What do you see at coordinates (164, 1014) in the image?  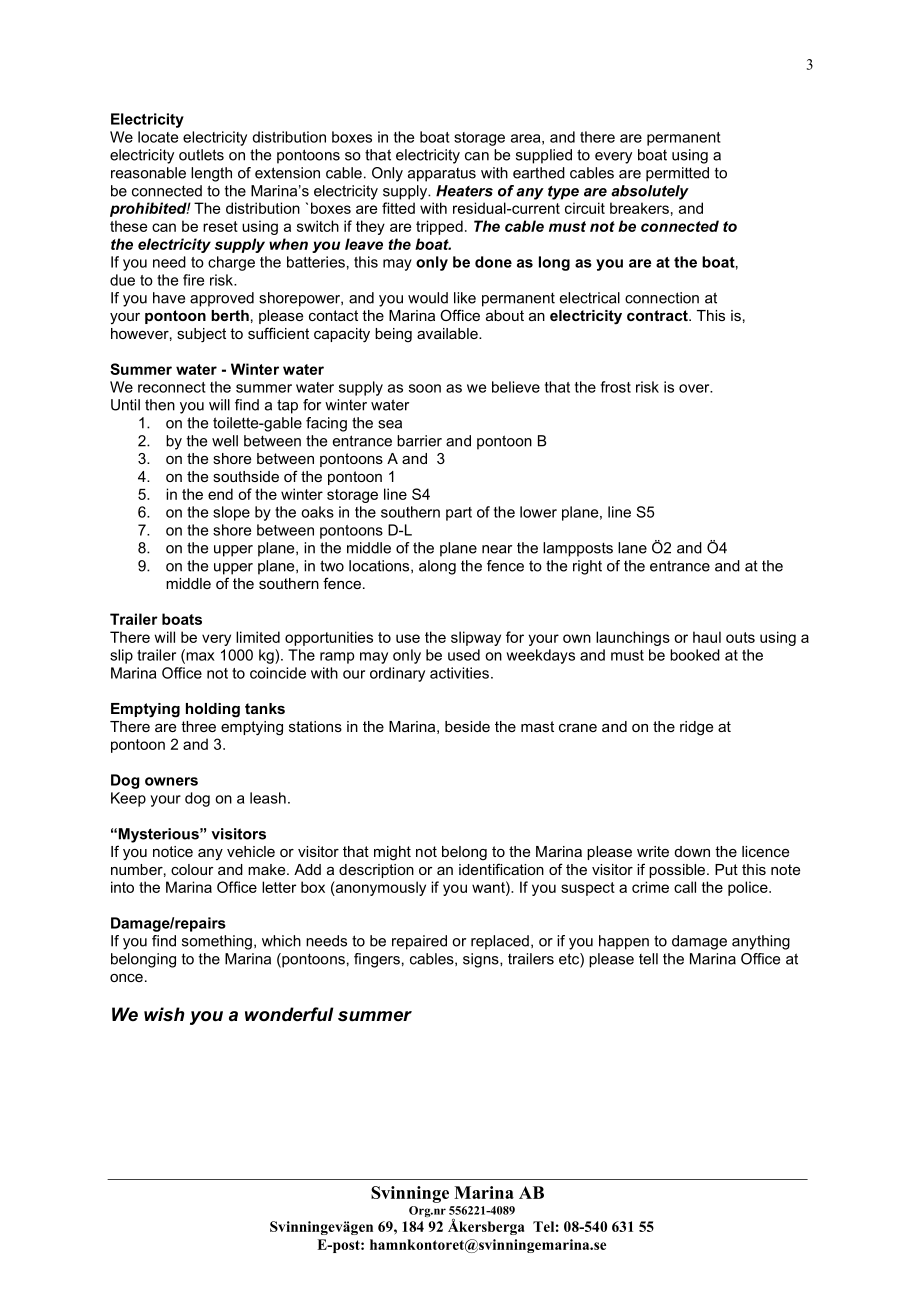 I see `wish` at bounding box center [164, 1014].
